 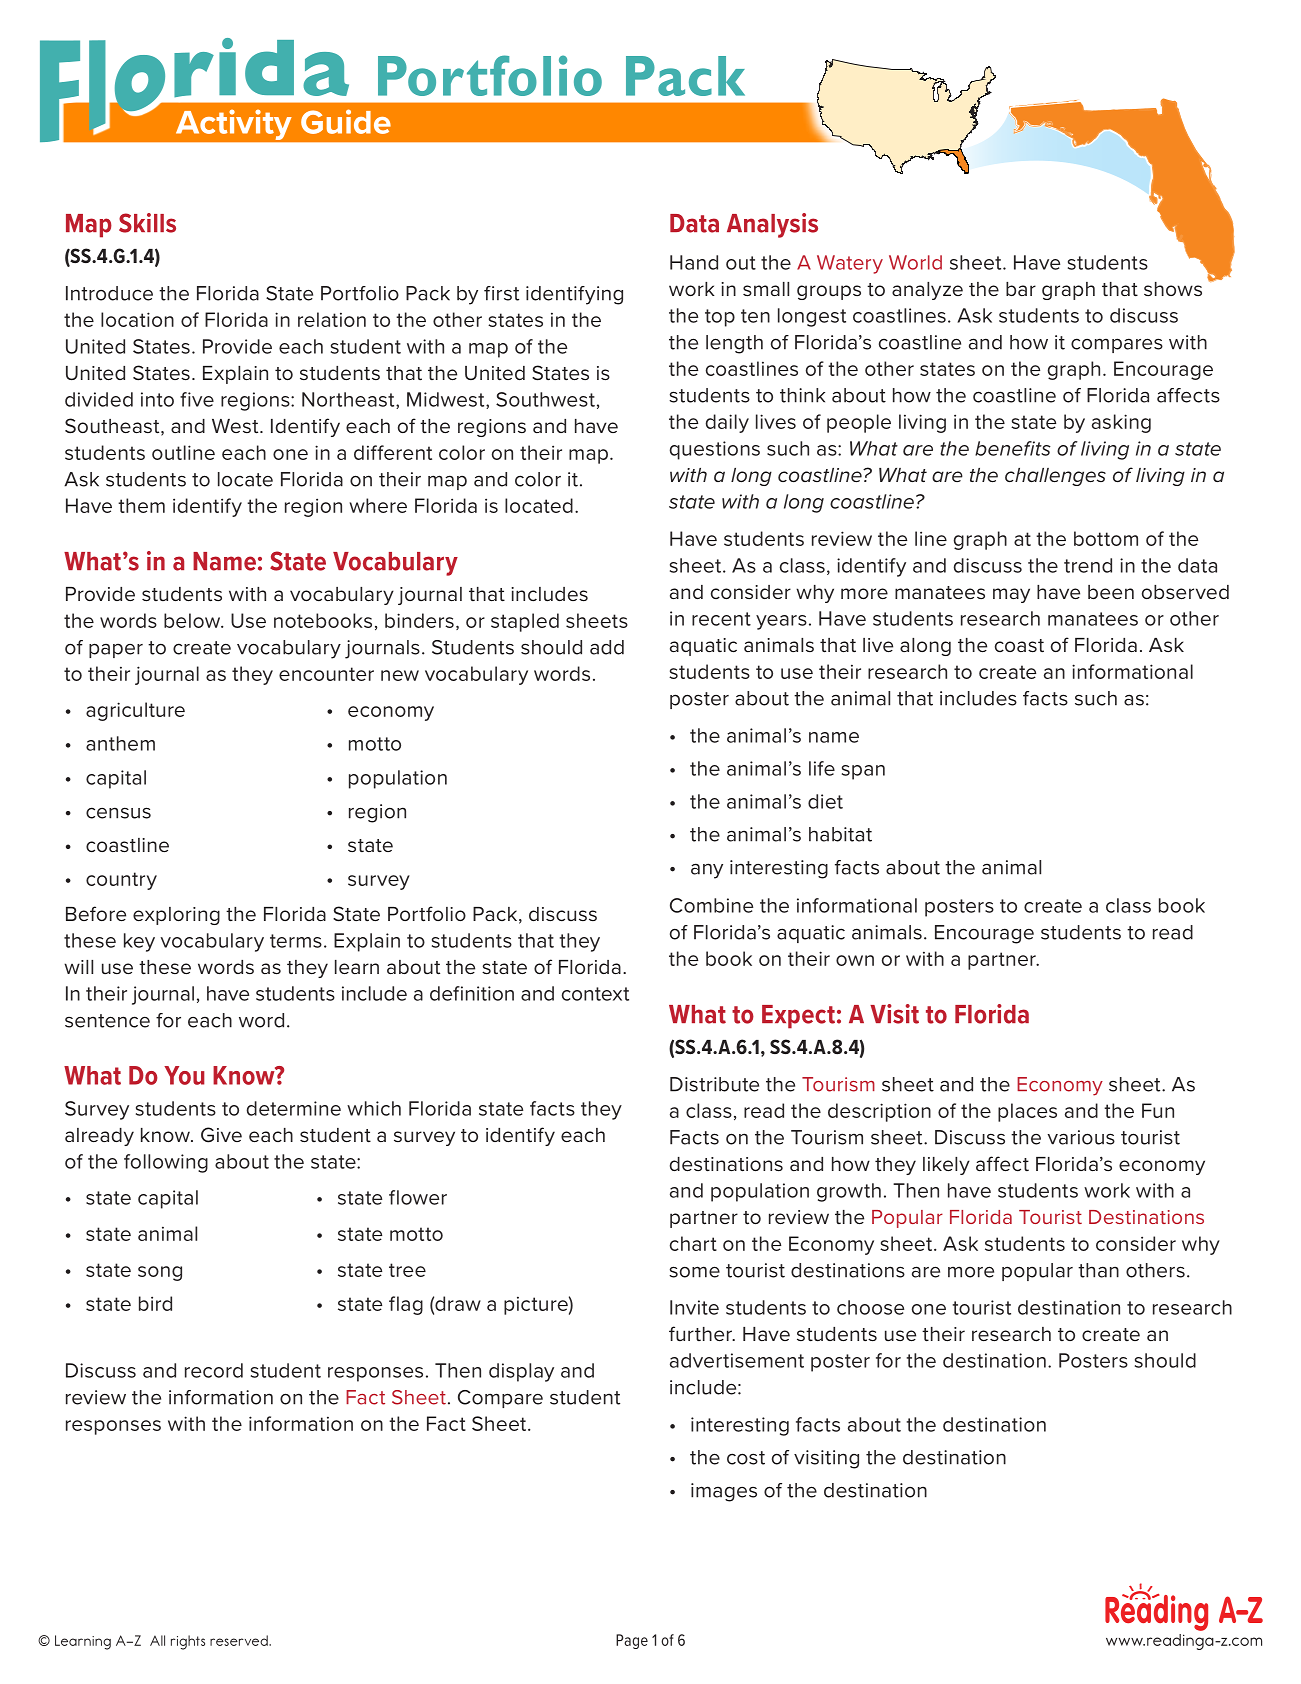 I want to click on bar, so click(x=1021, y=289).
